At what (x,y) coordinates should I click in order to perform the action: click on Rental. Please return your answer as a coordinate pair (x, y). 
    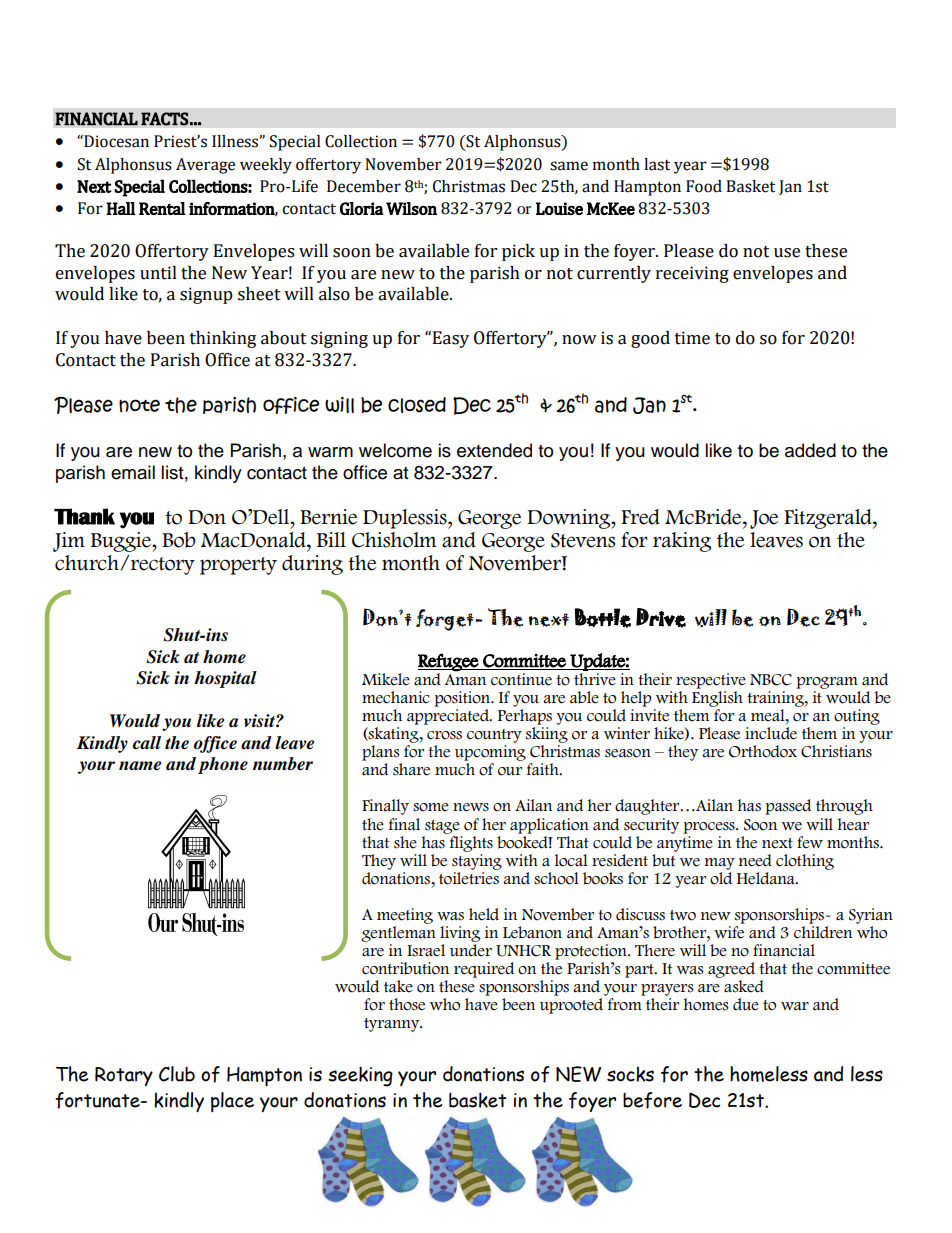
    Looking at the image, I should click on (162, 208).
